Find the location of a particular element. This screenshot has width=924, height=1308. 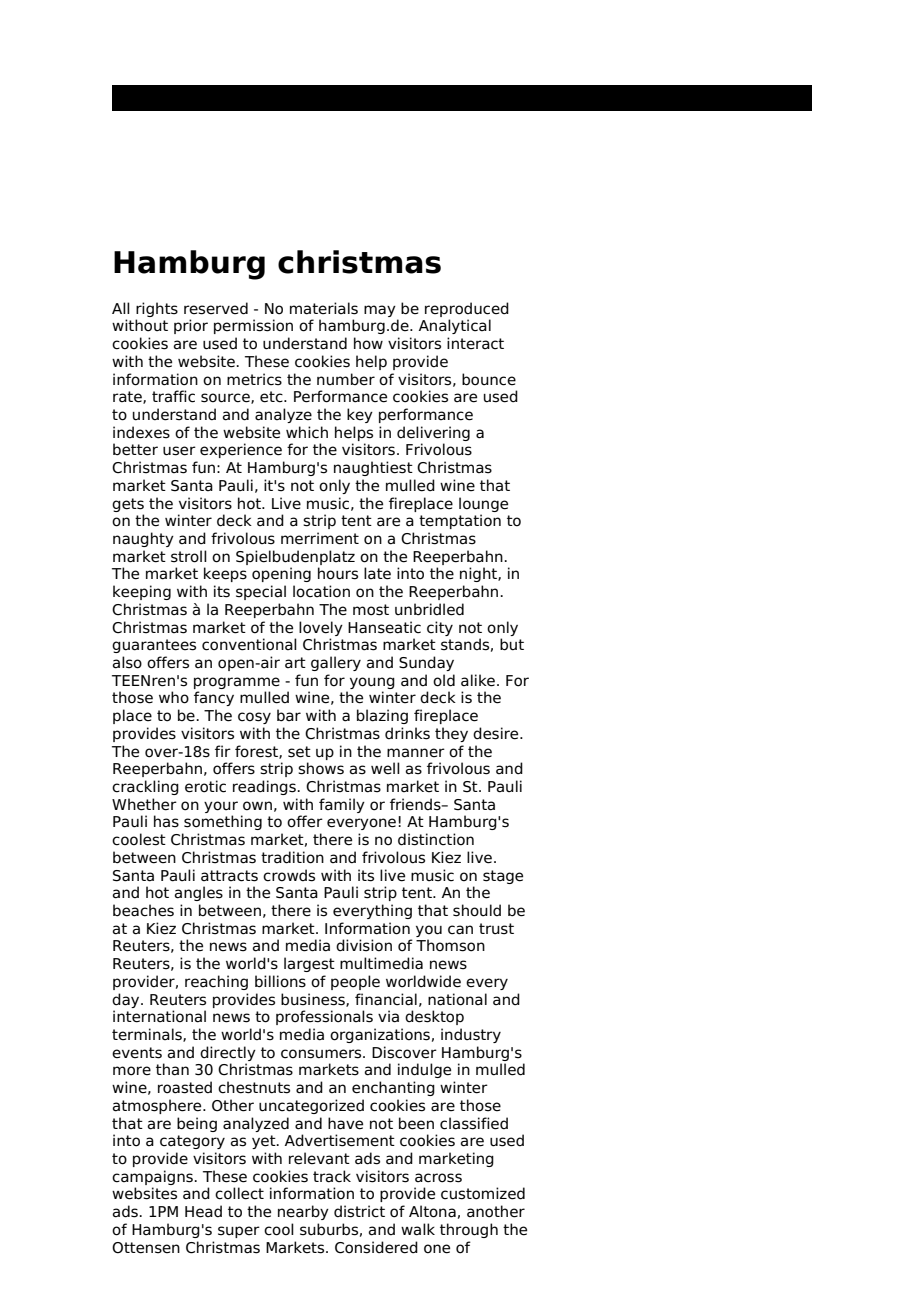

materials is located at coordinates (324, 308).
